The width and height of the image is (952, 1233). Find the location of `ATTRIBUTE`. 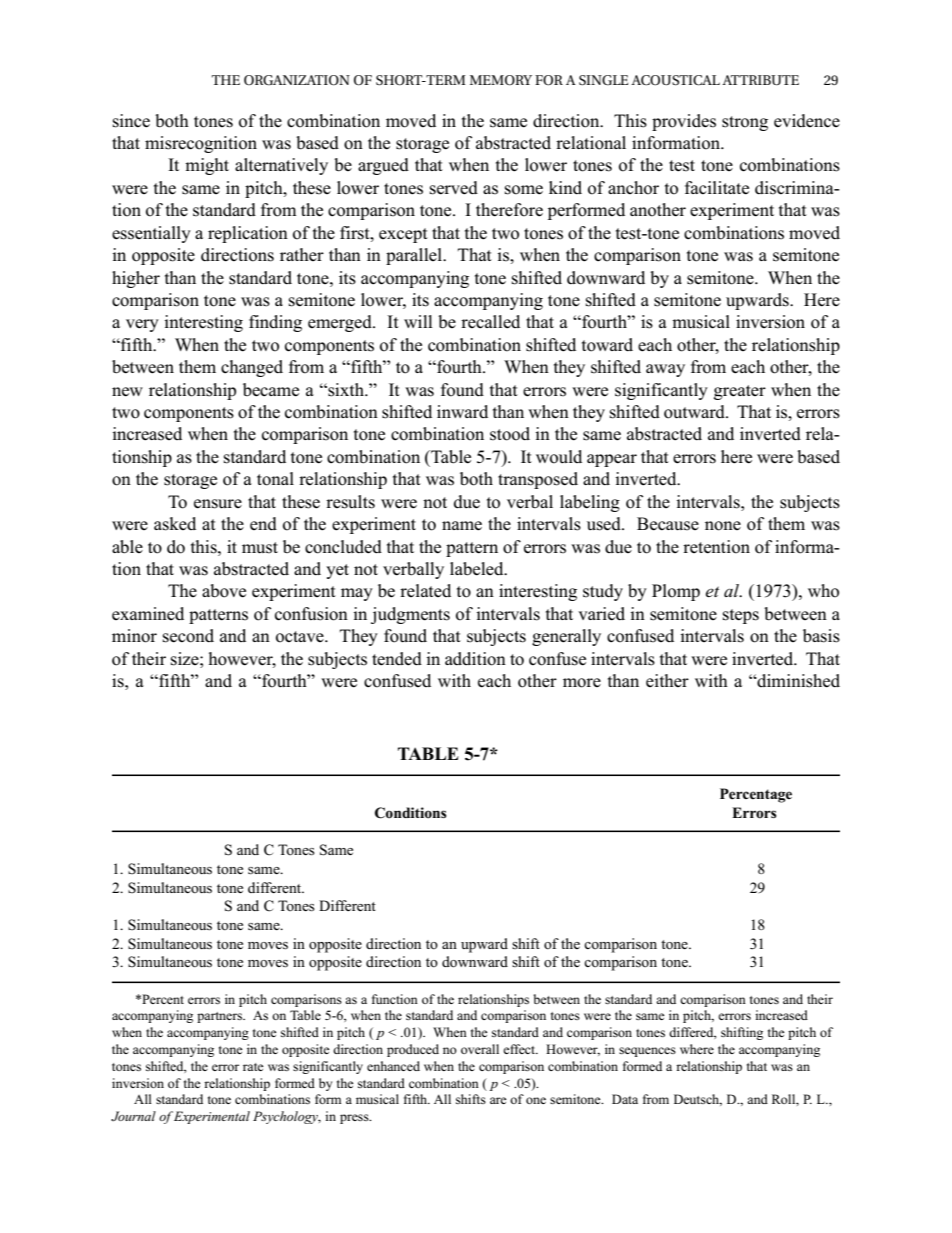

ATTRIBUTE is located at coordinates (760, 80).
